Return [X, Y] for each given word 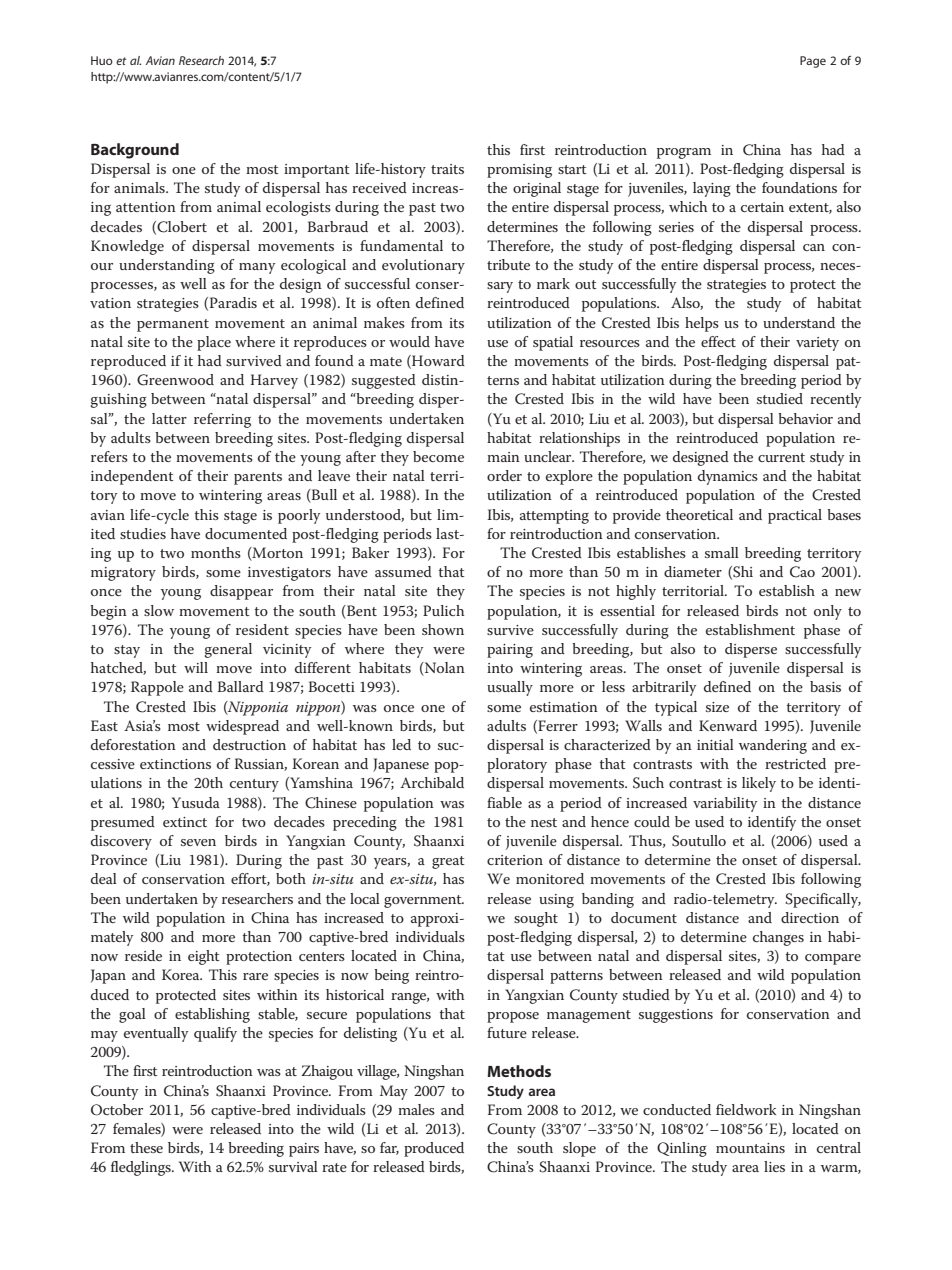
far [389, 1148]
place [214, 343]
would [409, 341]
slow [159, 610]
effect [718, 341]
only [828, 612]
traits [447, 169]
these [146, 1147]
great [448, 862]
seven [198, 842]
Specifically [823, 900]
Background [135, 151]
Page [813, 62]
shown [443, 629]
